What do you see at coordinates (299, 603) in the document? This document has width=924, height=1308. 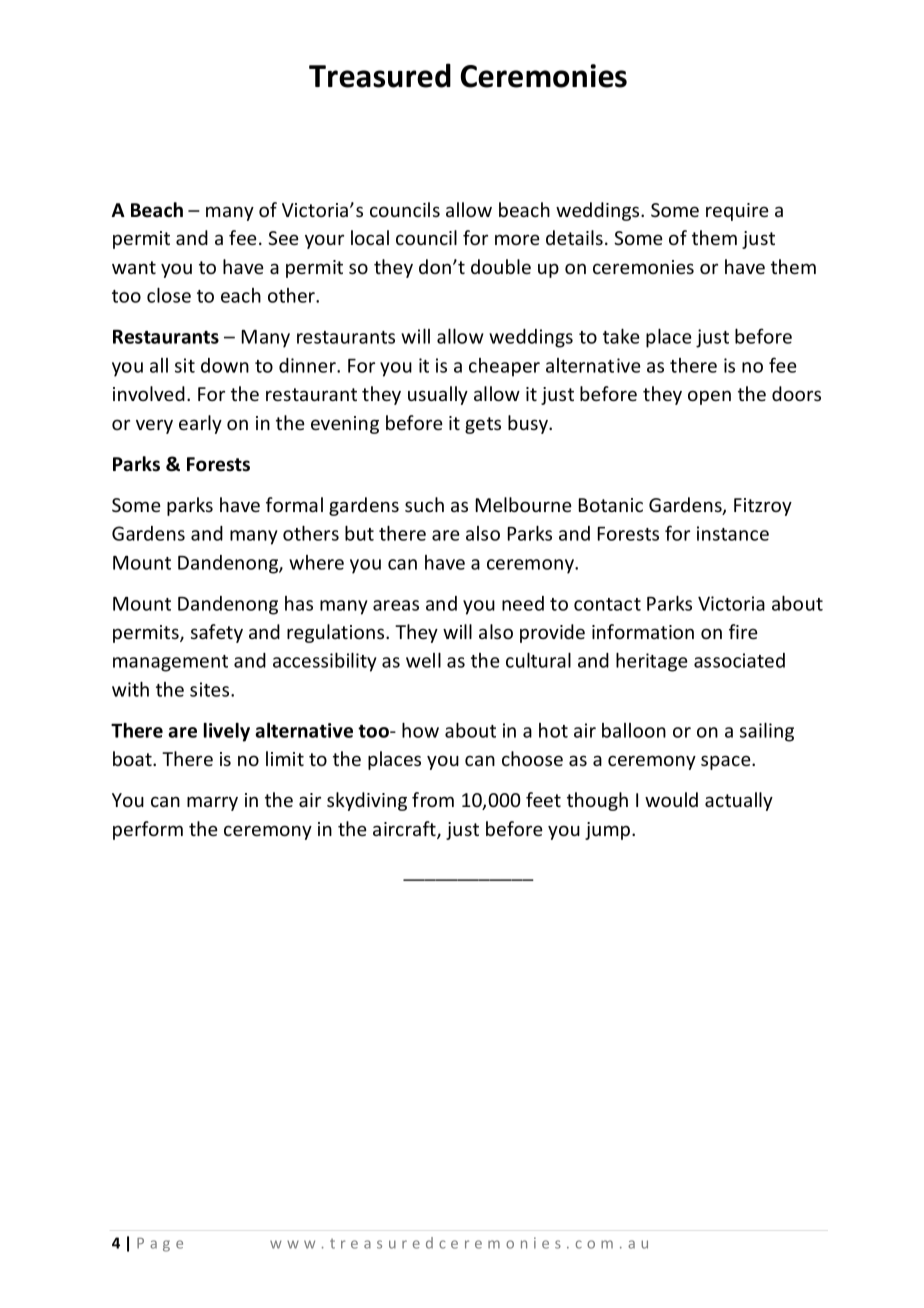 I see `has` at bounding box center [299, 603].
